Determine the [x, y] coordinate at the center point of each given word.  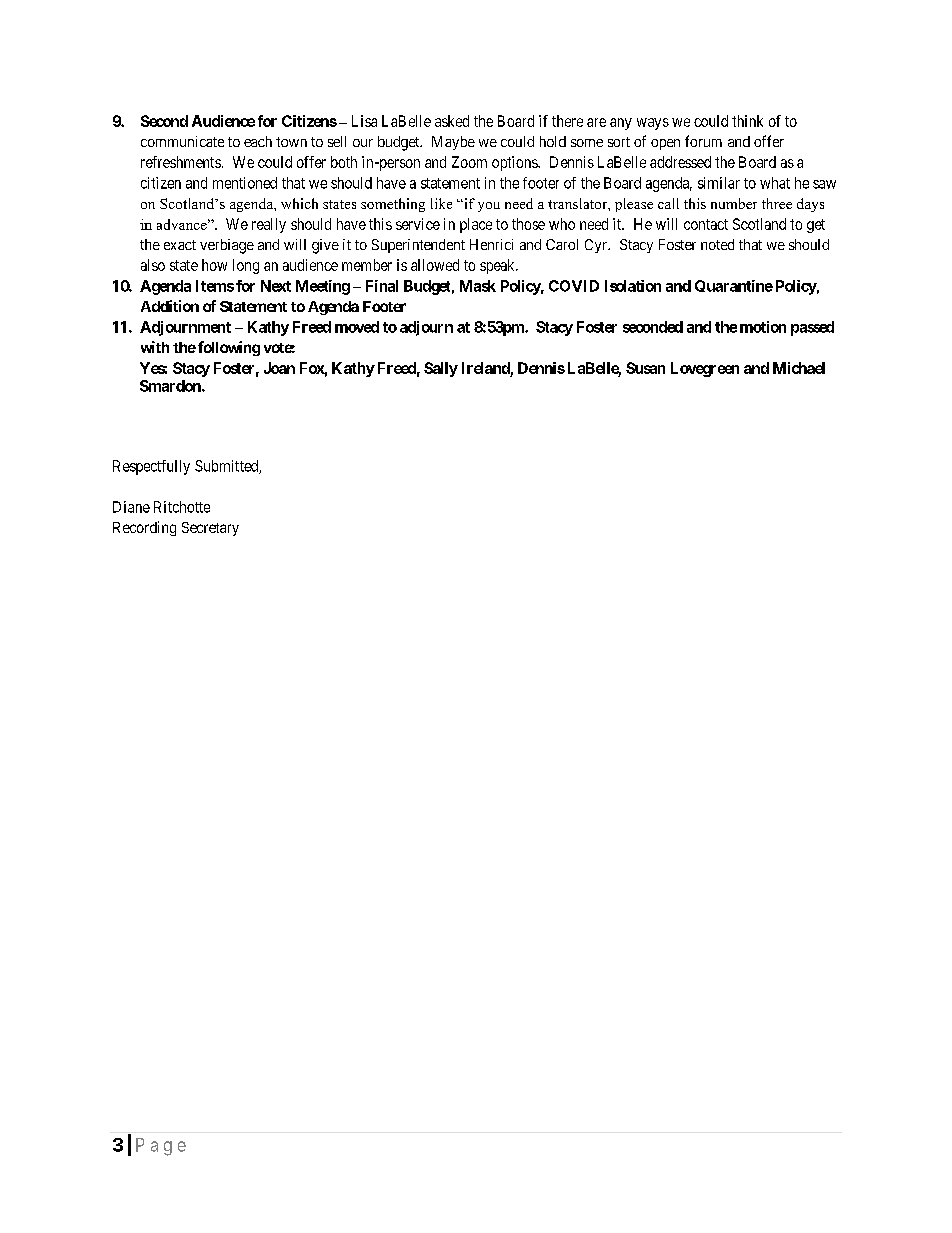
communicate [182, 141]
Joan [279, 368]
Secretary [210, 529]
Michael [799, 368]
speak [498, 266]
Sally [441, 369]
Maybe [453, 143]
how [214, 265]
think [747, 121]
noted [717, 244]
